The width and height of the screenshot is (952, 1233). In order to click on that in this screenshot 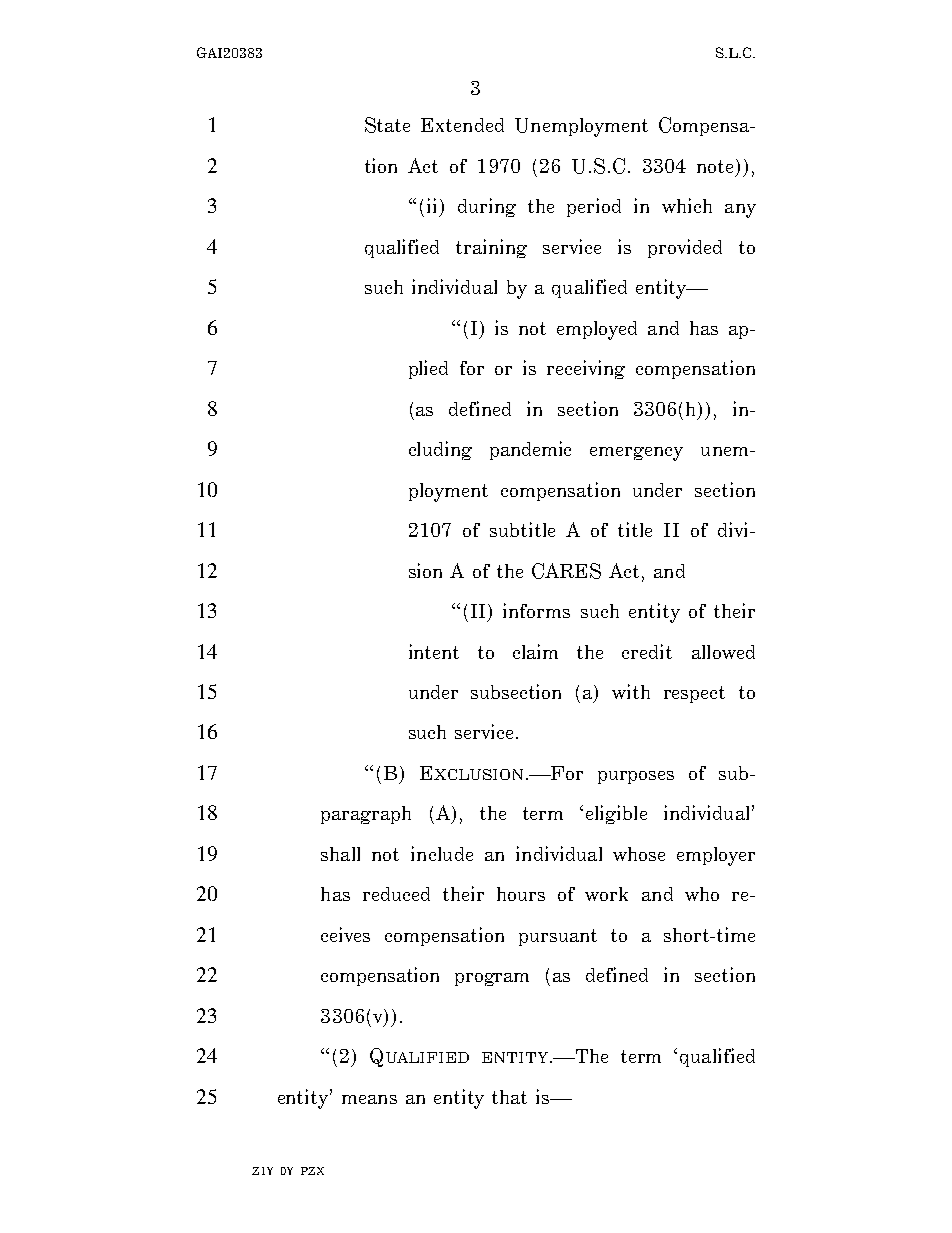, I will do `click(509, 1097)`.
